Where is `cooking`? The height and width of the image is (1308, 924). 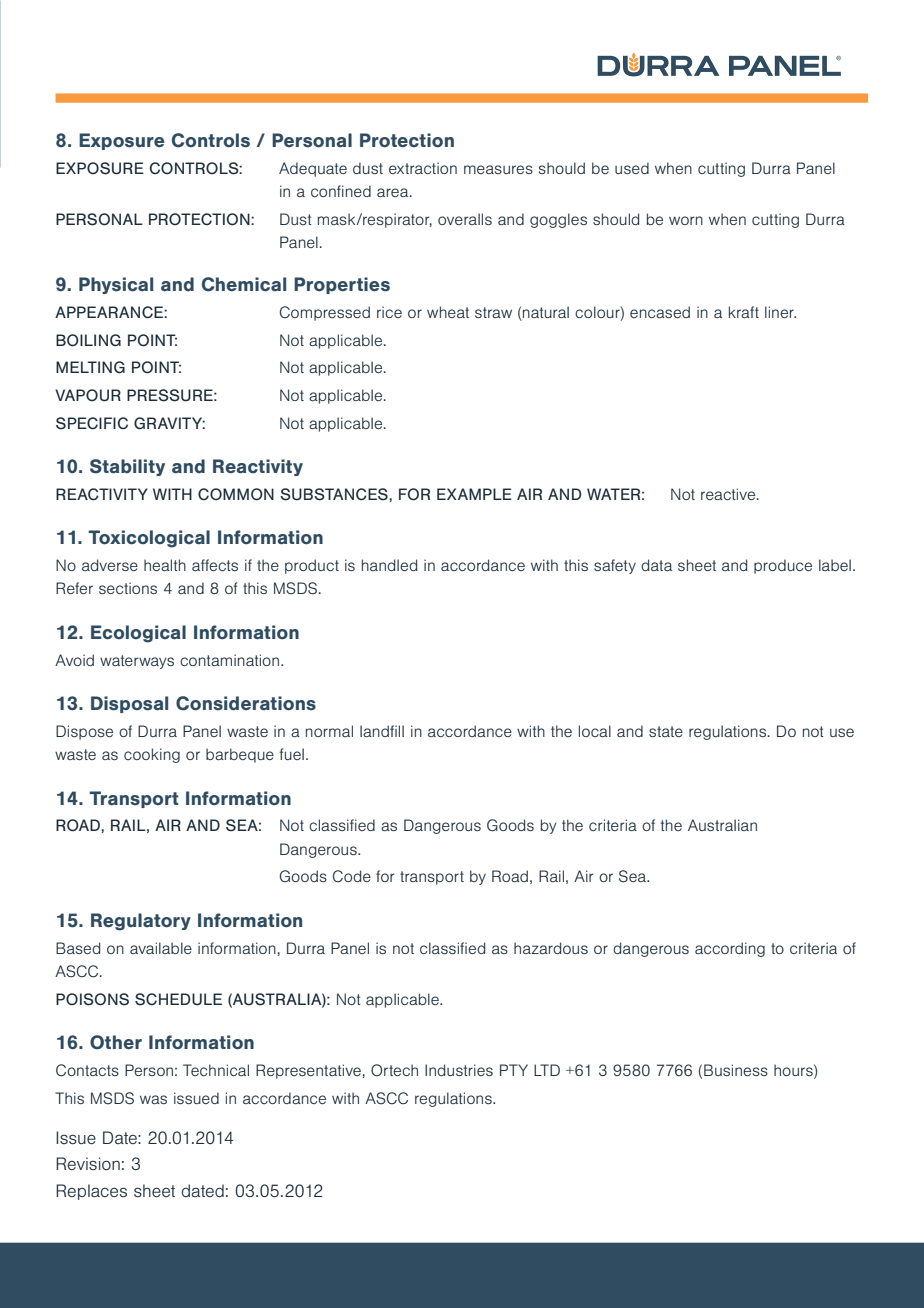
cooking is located at coordinates (152, 755).
